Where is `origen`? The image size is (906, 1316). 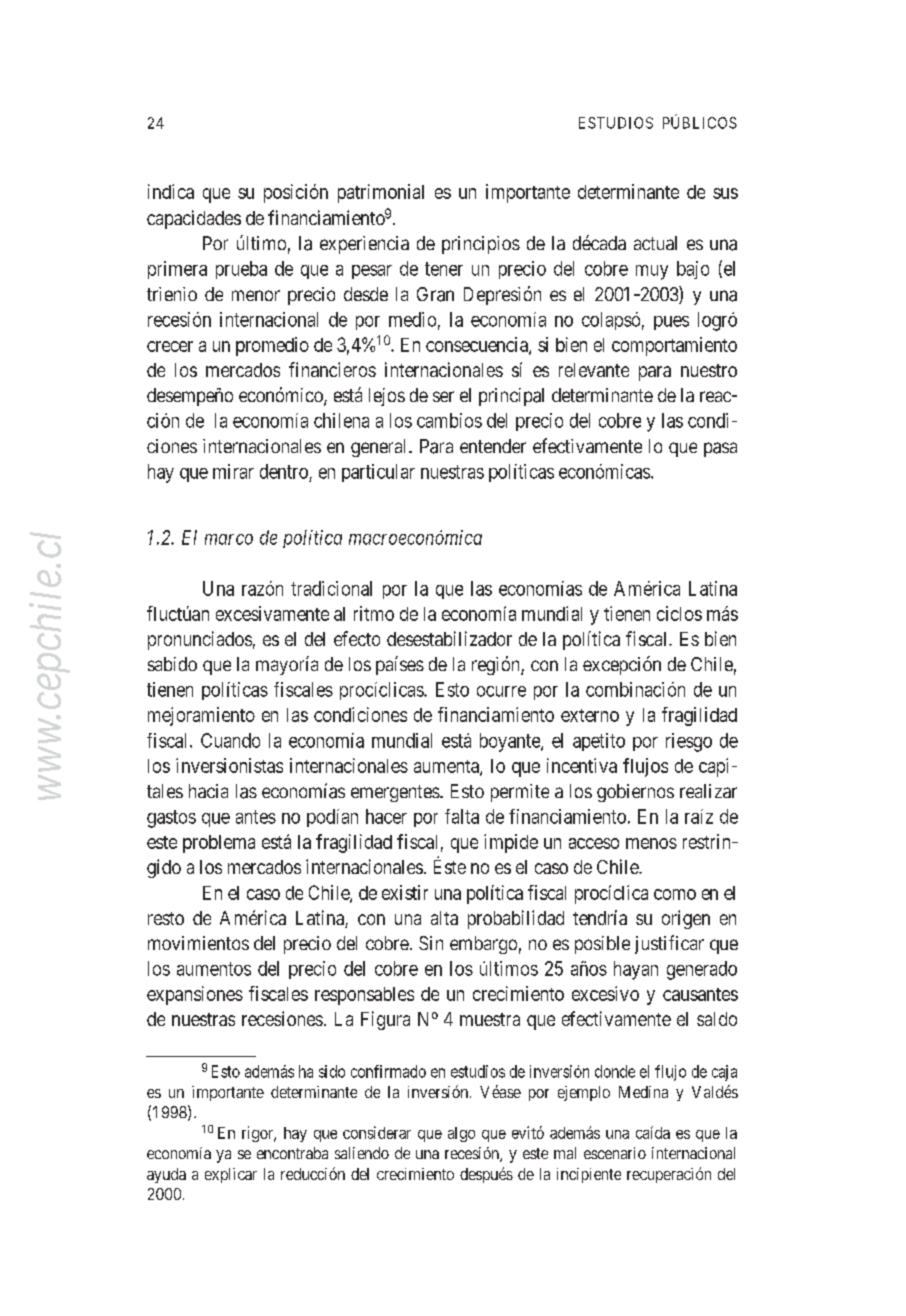 origen is located at coordinates (686, 919).
